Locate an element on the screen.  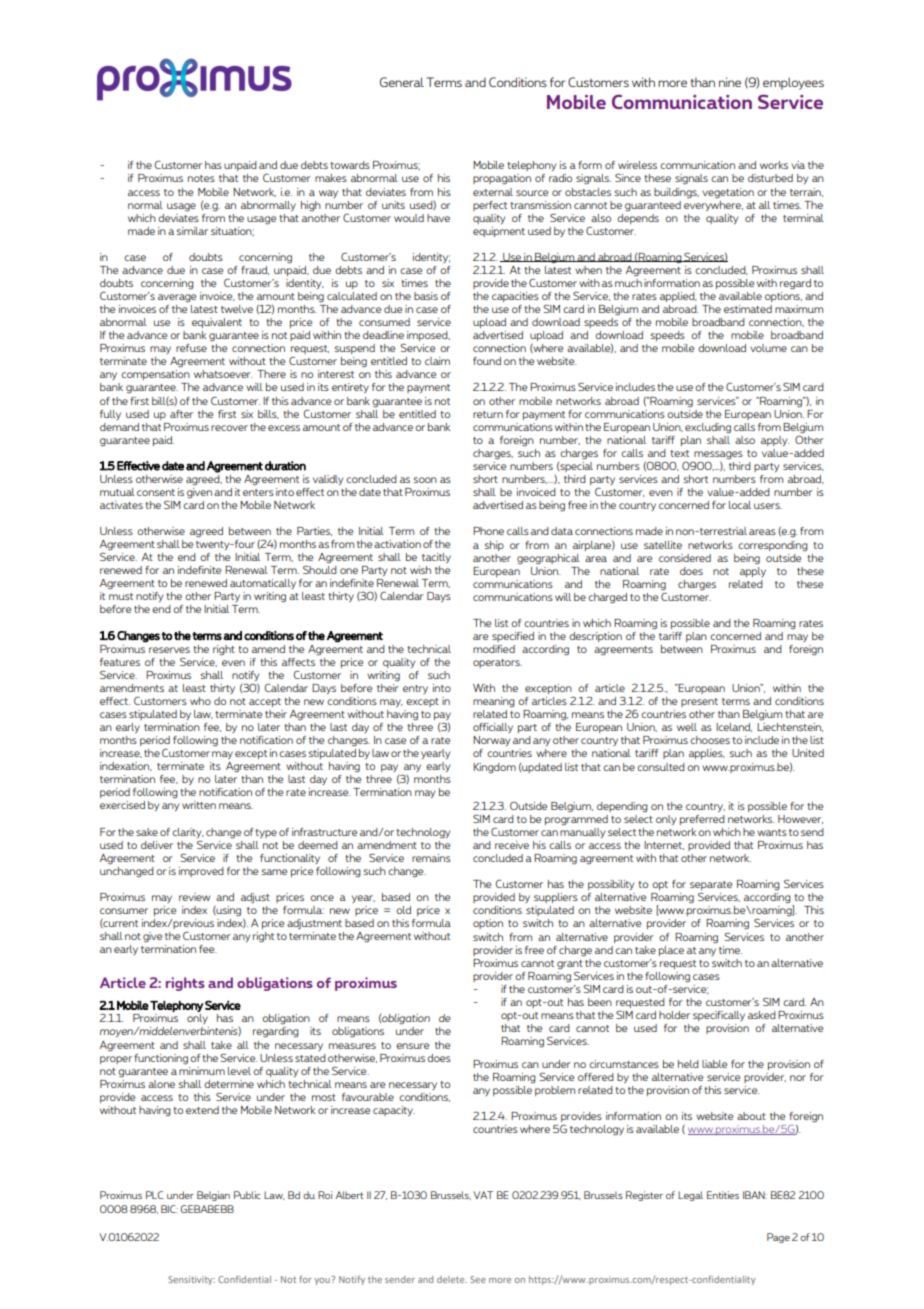
place is located at coordinates (671, 951).
